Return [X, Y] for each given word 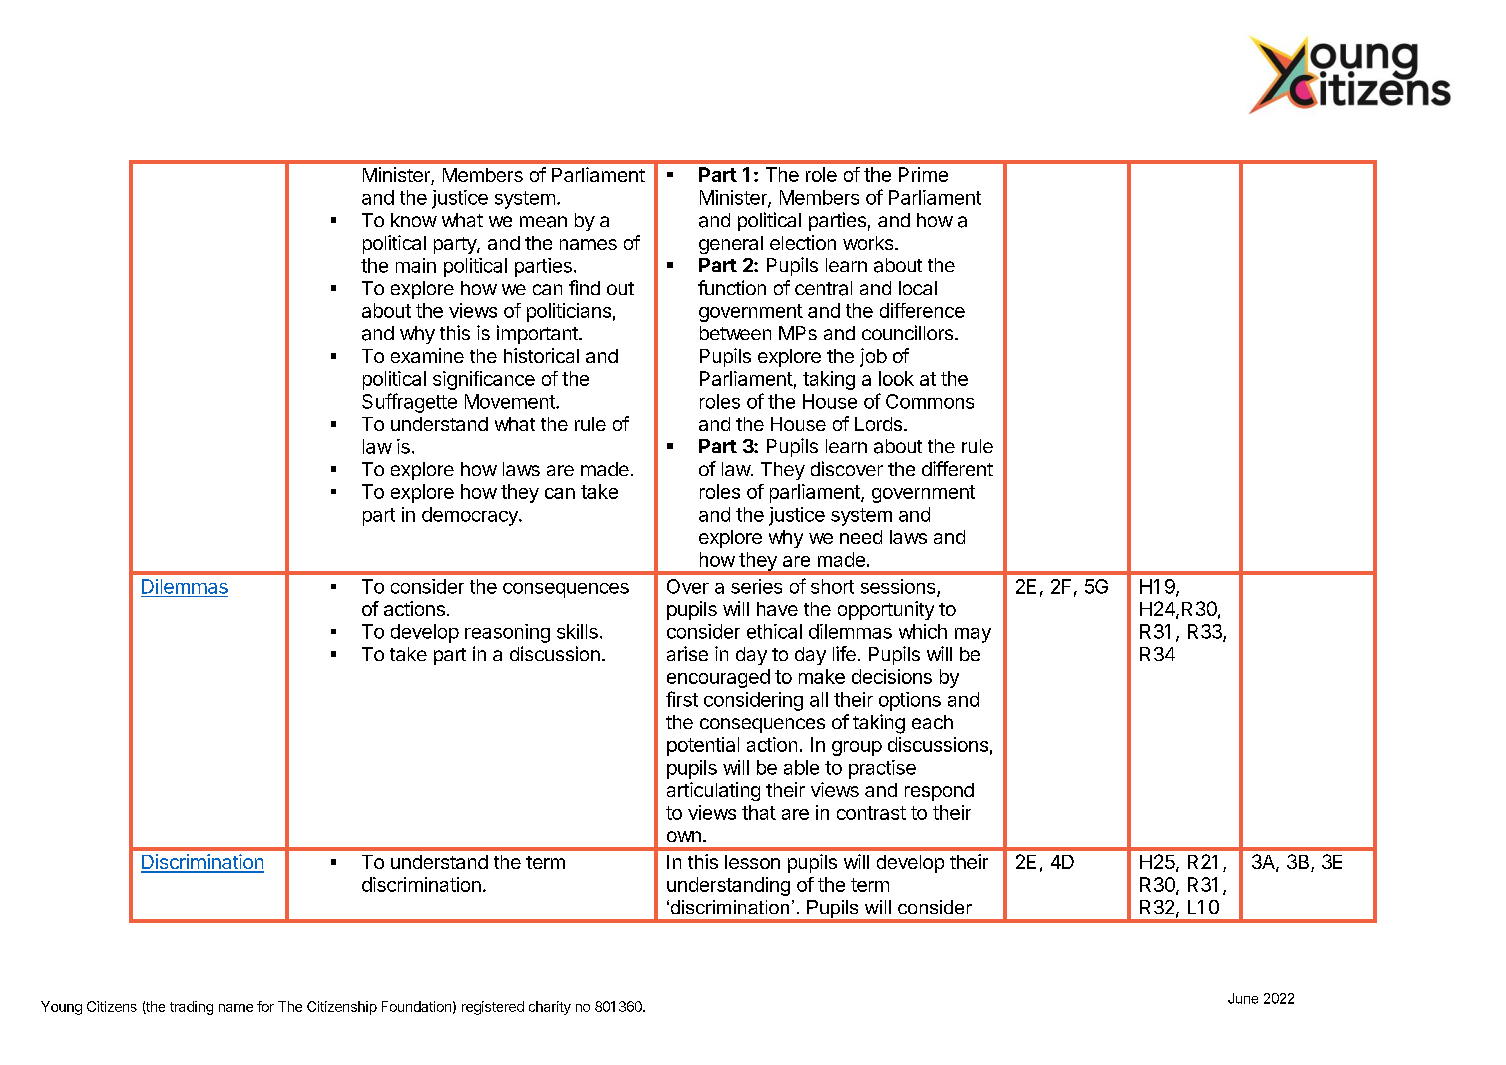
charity [550, 1008]
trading [191, 1008]
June [1243, 998]
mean [543, 222]
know [414, 220]
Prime [923, 174]
